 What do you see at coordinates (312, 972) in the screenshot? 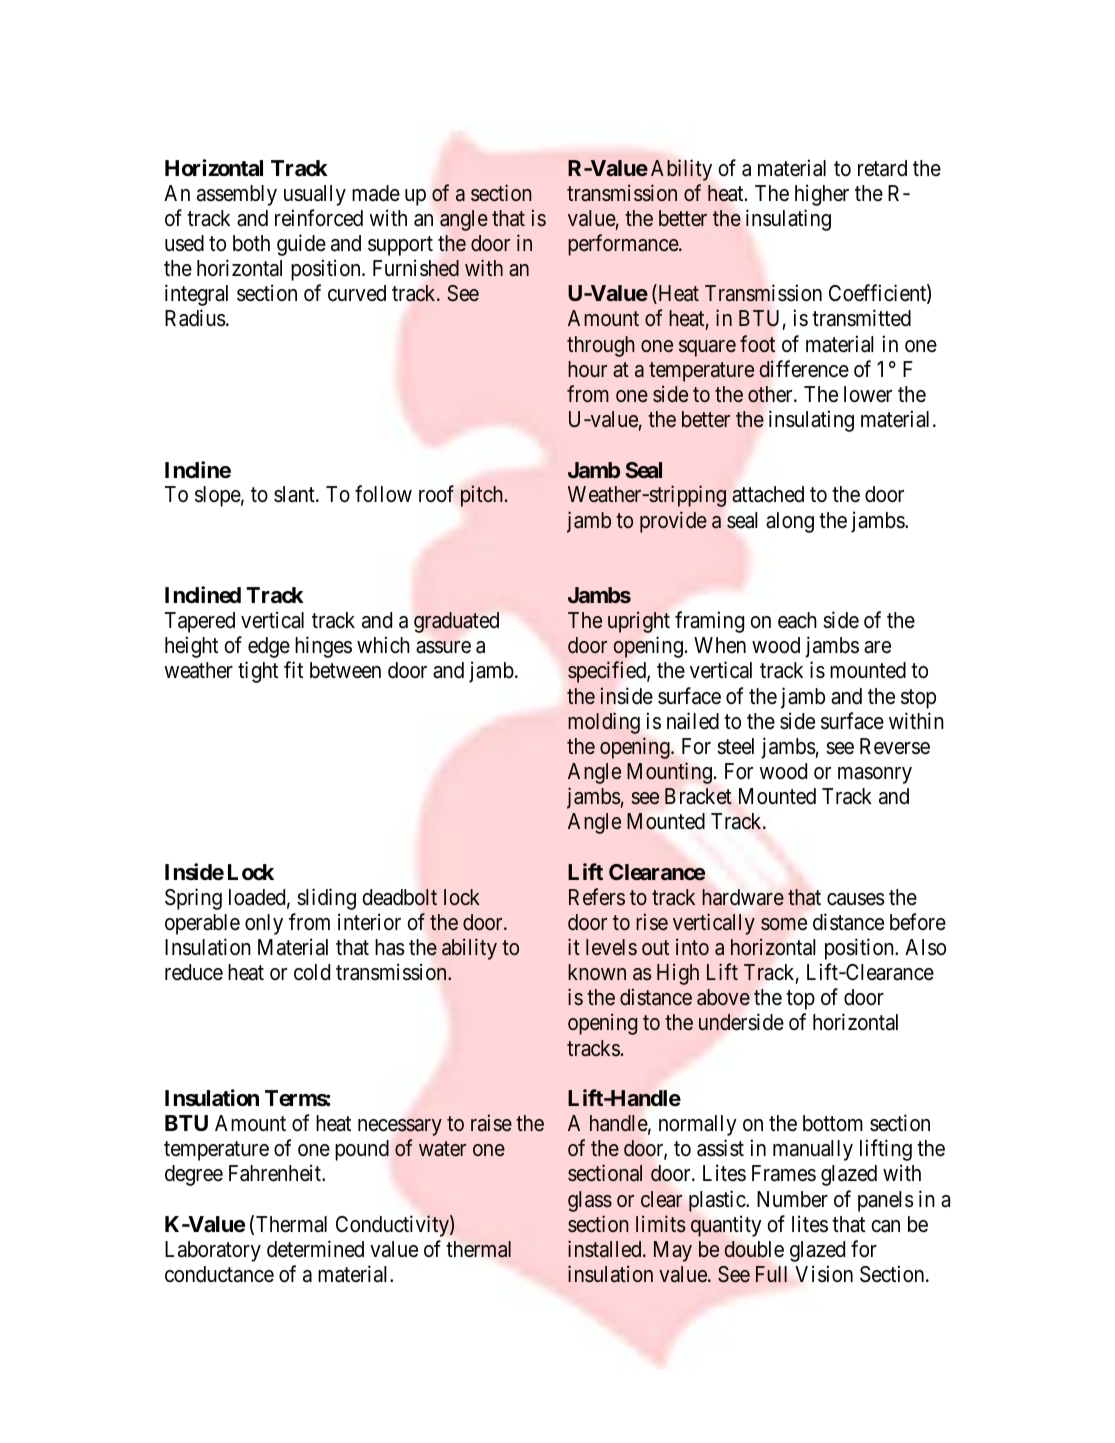
I see `cold` at bounding box center [312, 972].
